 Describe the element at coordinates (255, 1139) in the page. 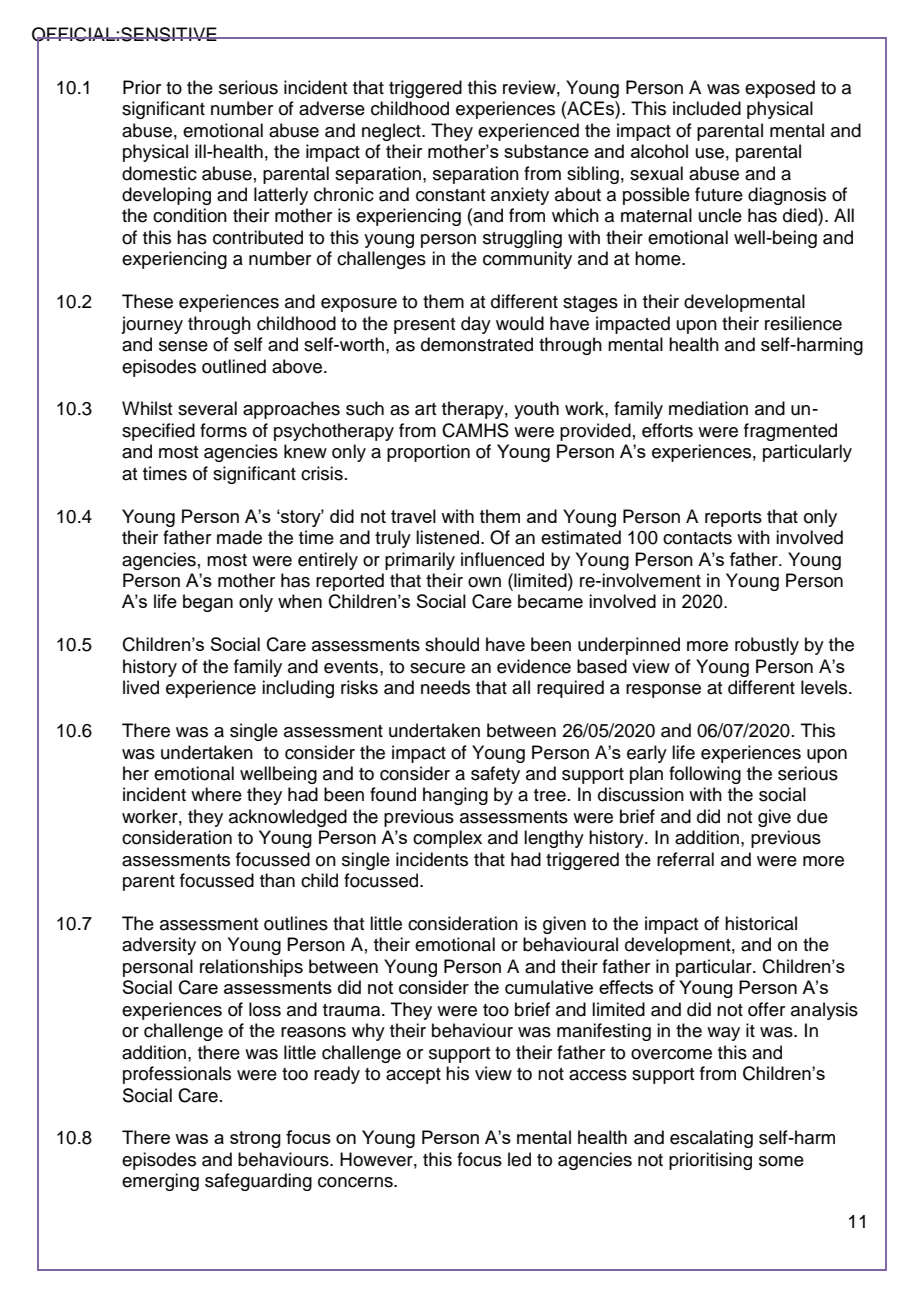

I see `strong` at that location.
